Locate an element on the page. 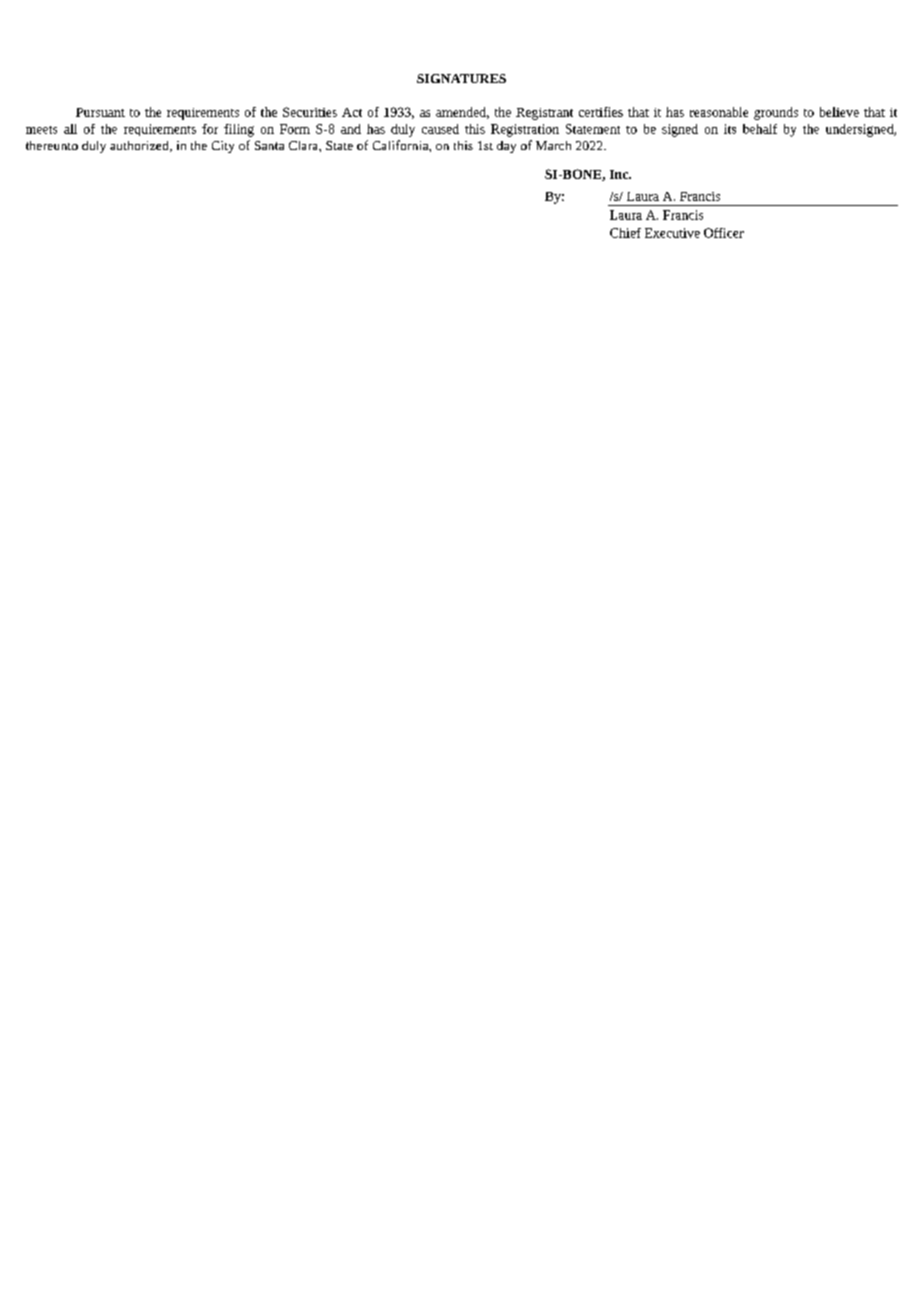 This image has height=1308, width=924. City is located at coordinates (223, 147).
